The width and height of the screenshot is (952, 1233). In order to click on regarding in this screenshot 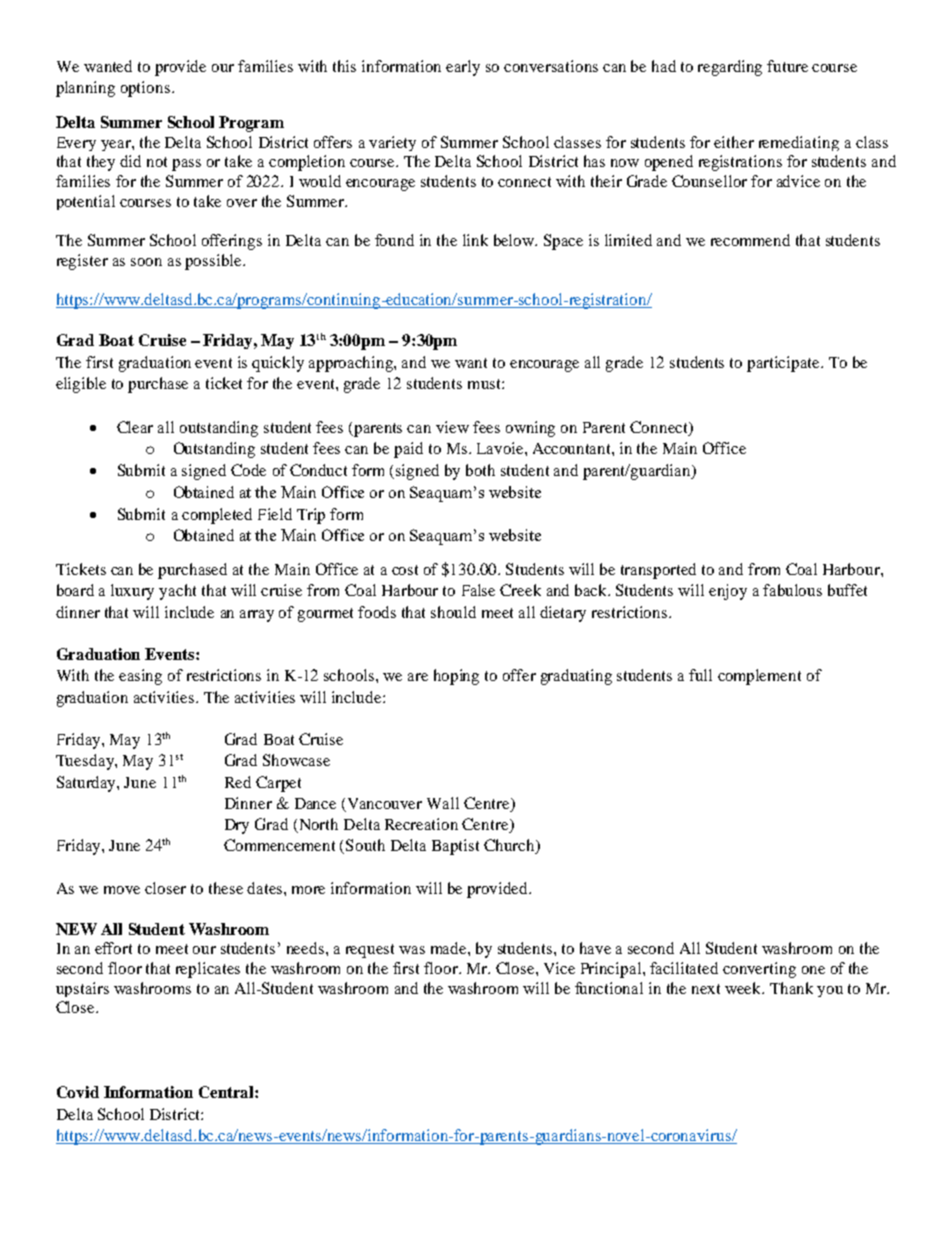, I will do `click(730, 68)`.
